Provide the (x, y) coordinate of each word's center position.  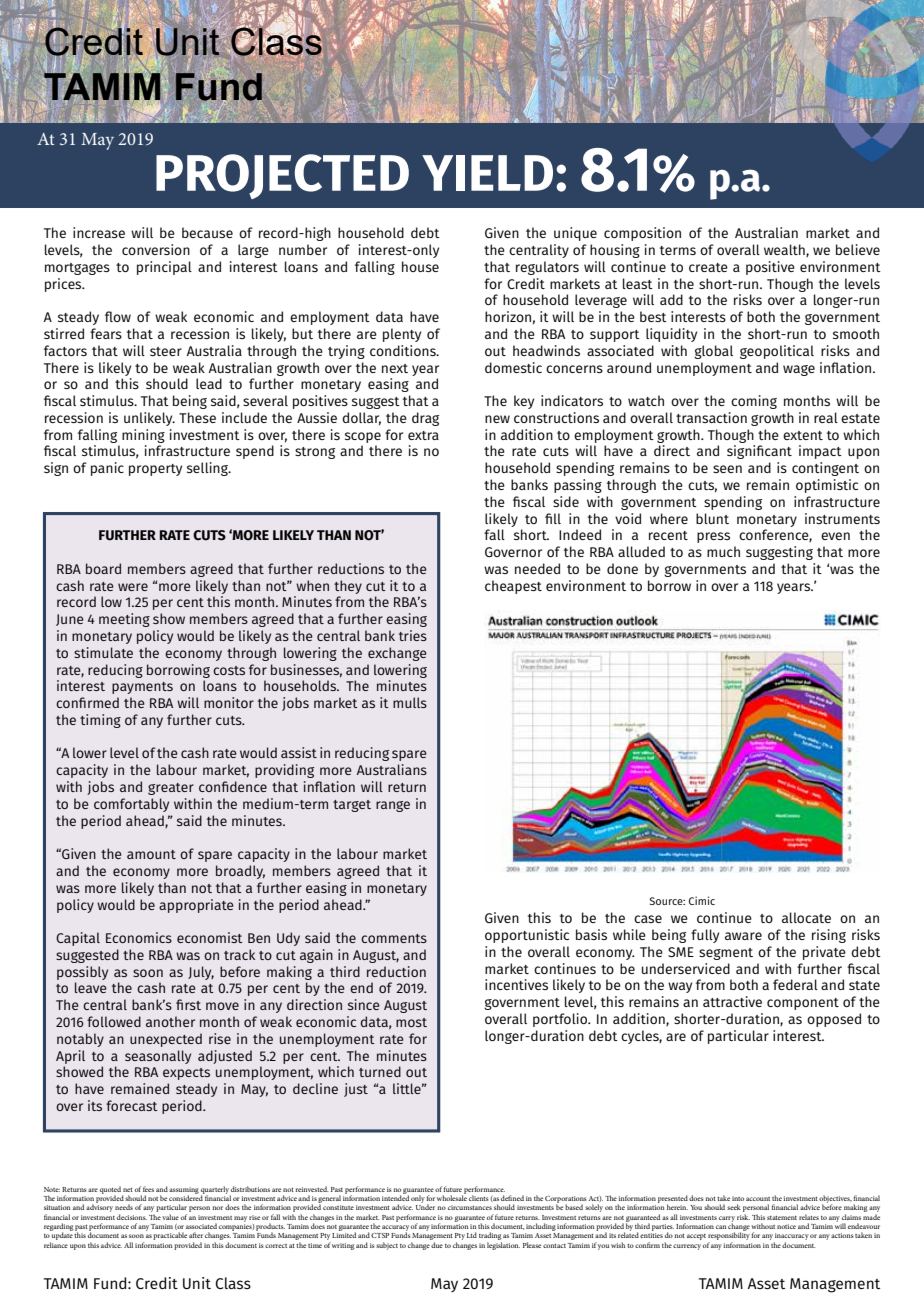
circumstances (470, 1207)
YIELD (487, 173)
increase (99, 232)
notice (786, 1226)
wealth (785, 250)
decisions (132, 1217)
